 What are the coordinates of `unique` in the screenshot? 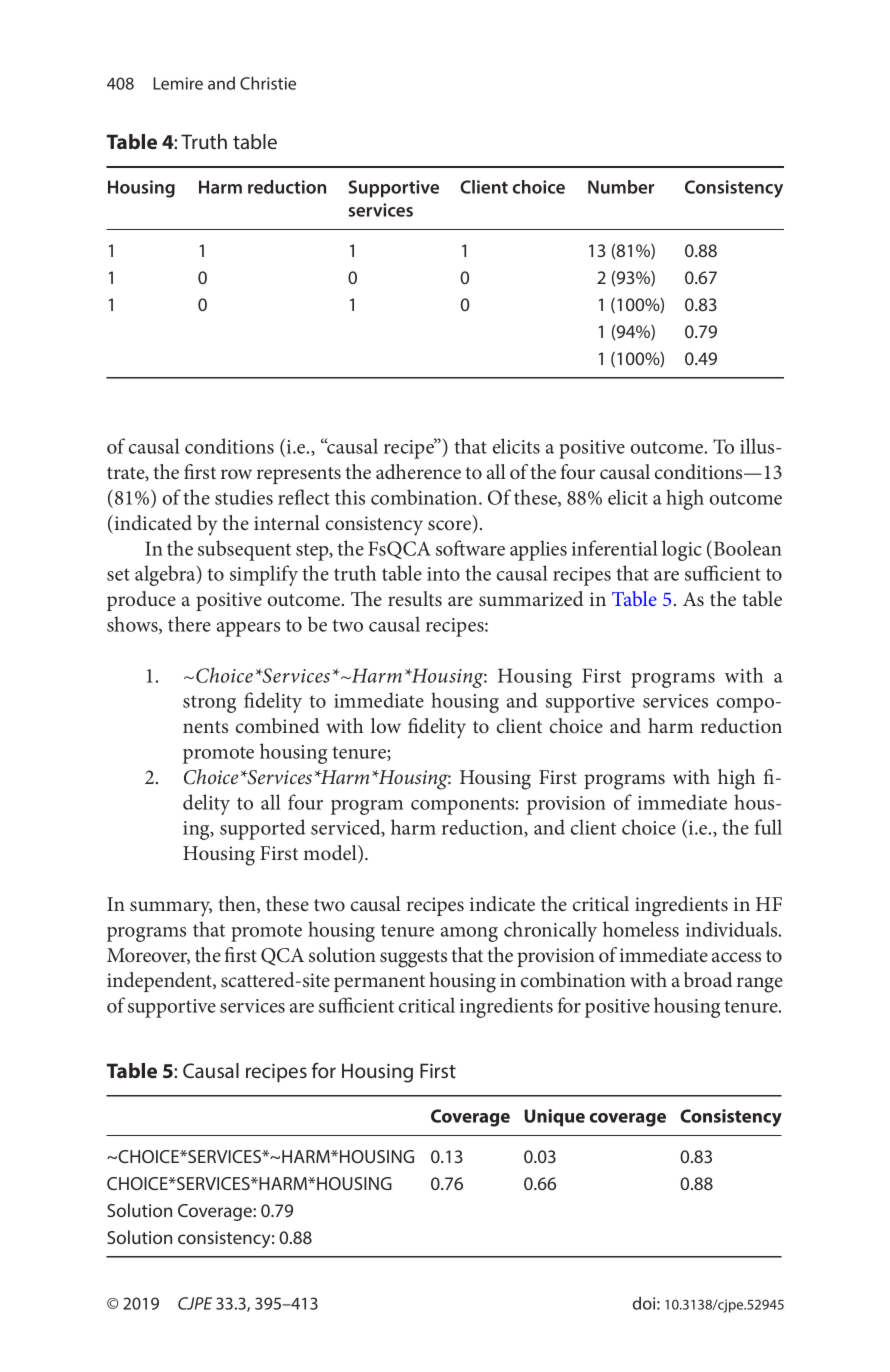 It's located at (554, 1118).
